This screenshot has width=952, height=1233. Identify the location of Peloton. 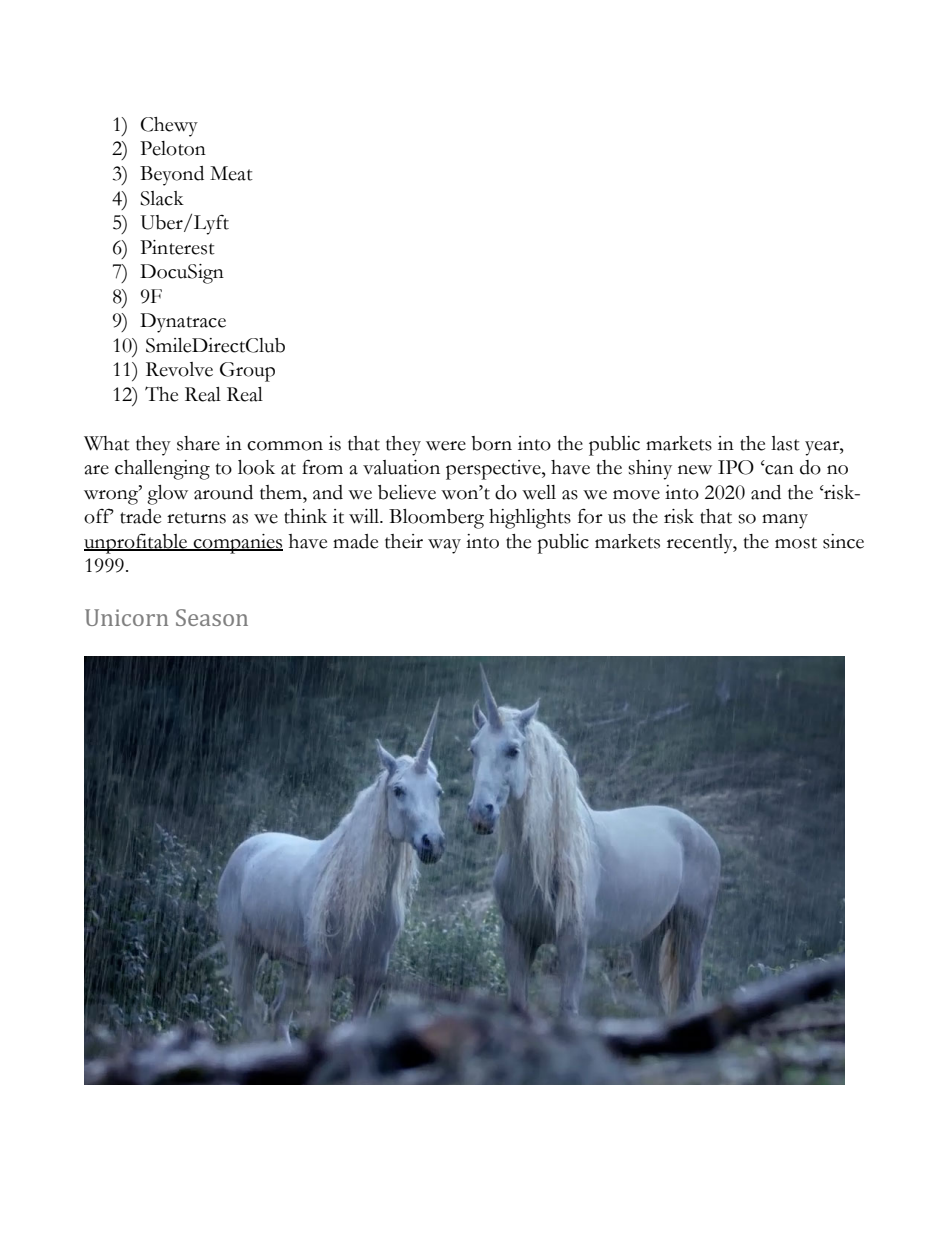
(173, 148).
